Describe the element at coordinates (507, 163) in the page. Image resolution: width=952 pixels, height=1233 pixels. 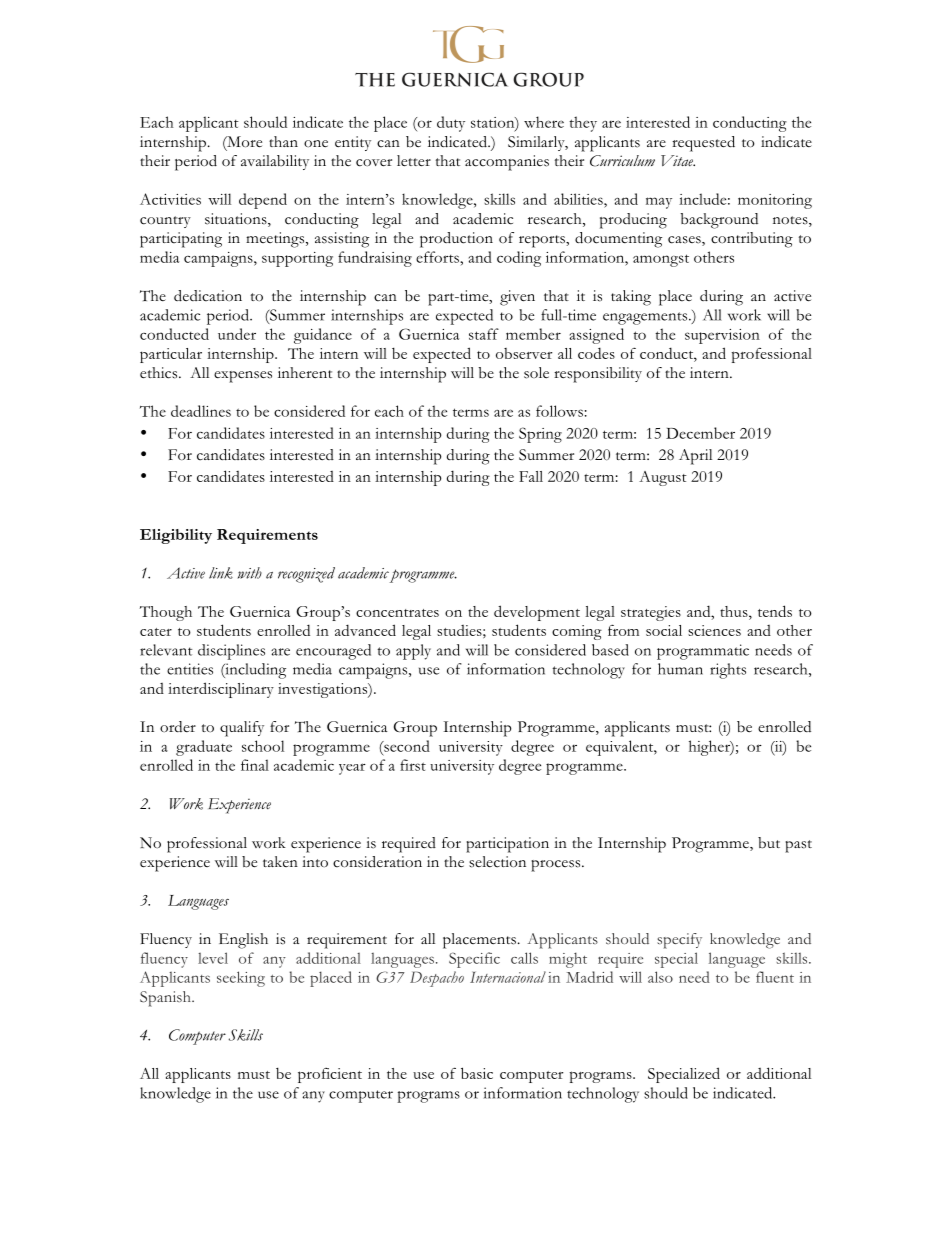
I see `accompanies` at that location.
